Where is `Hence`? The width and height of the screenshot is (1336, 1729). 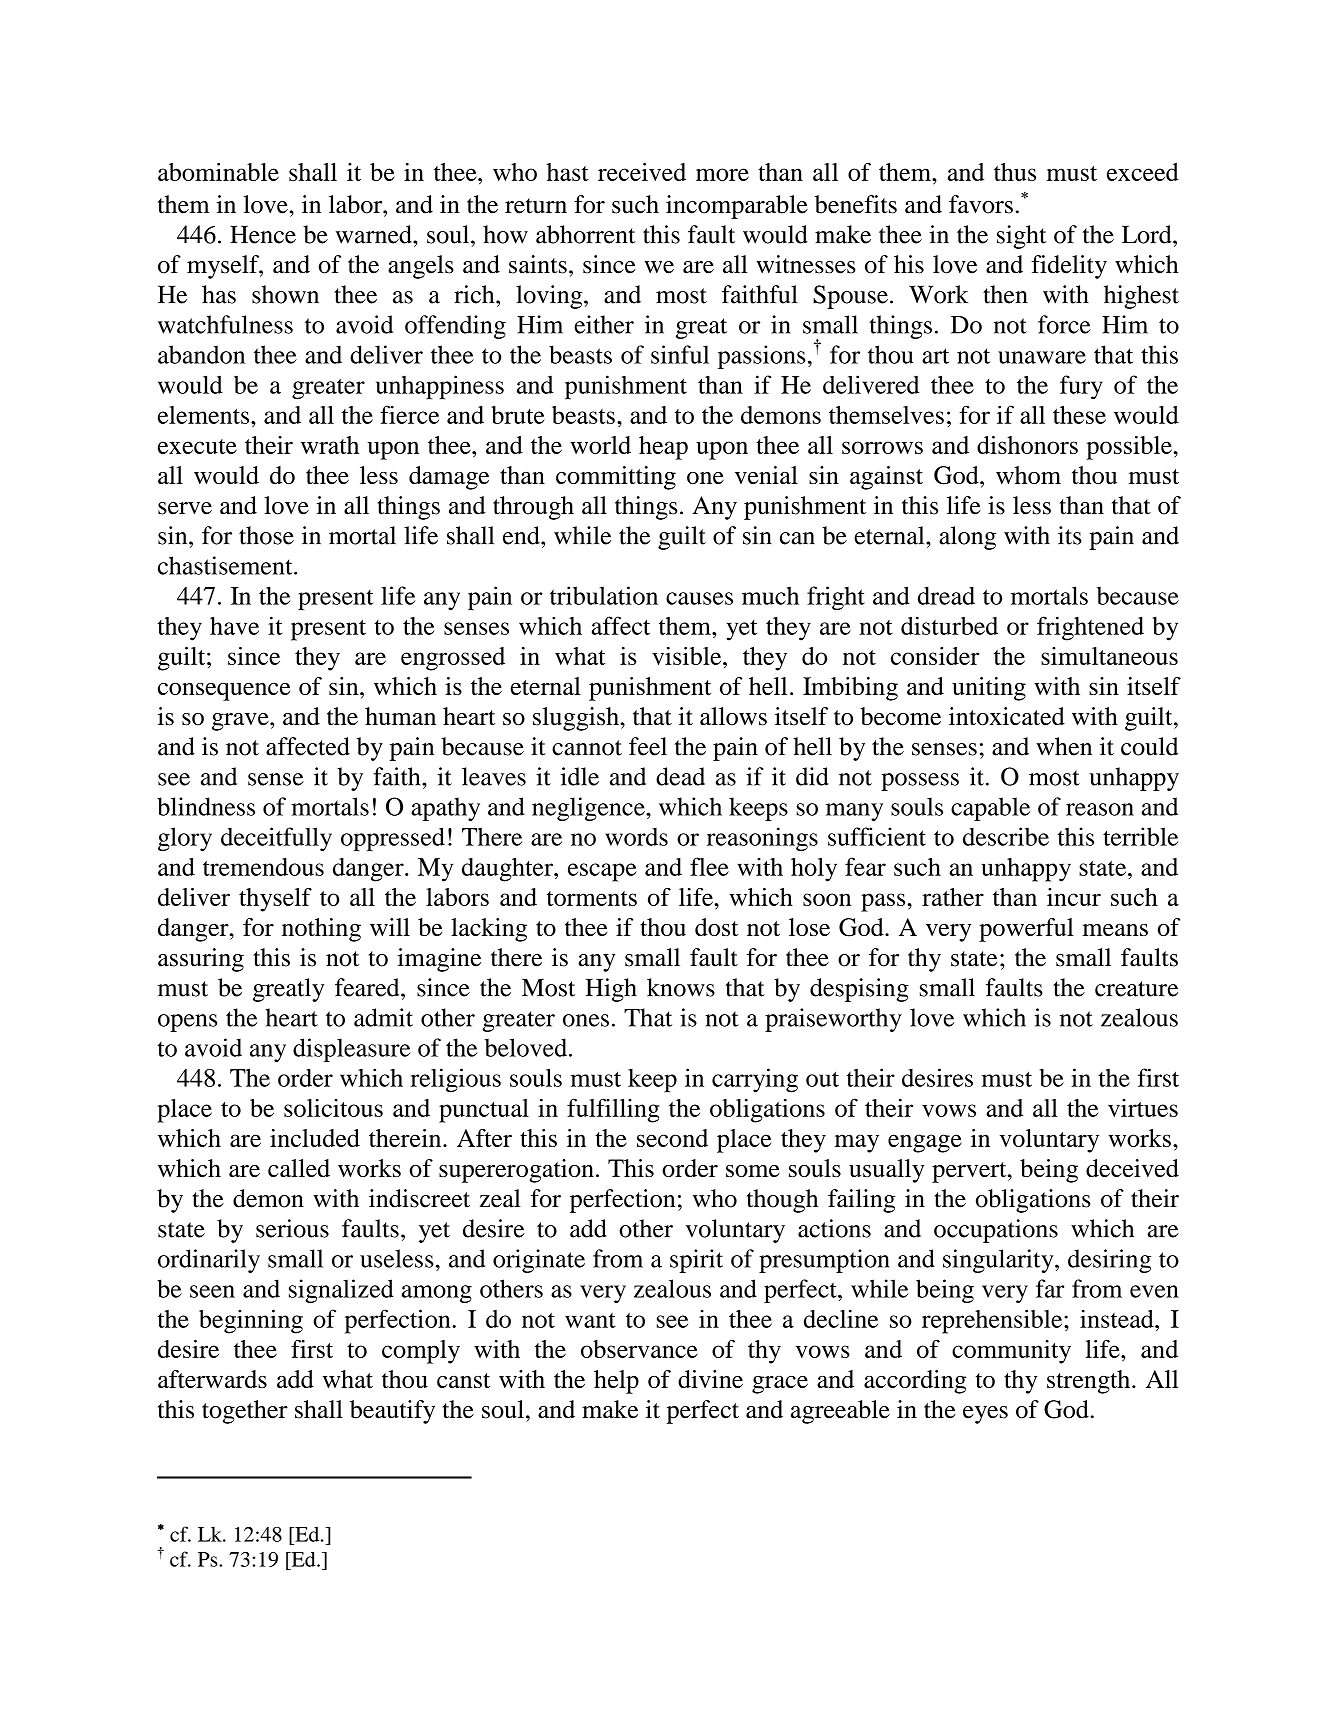
Hence is located at coordinates (263, 234).
